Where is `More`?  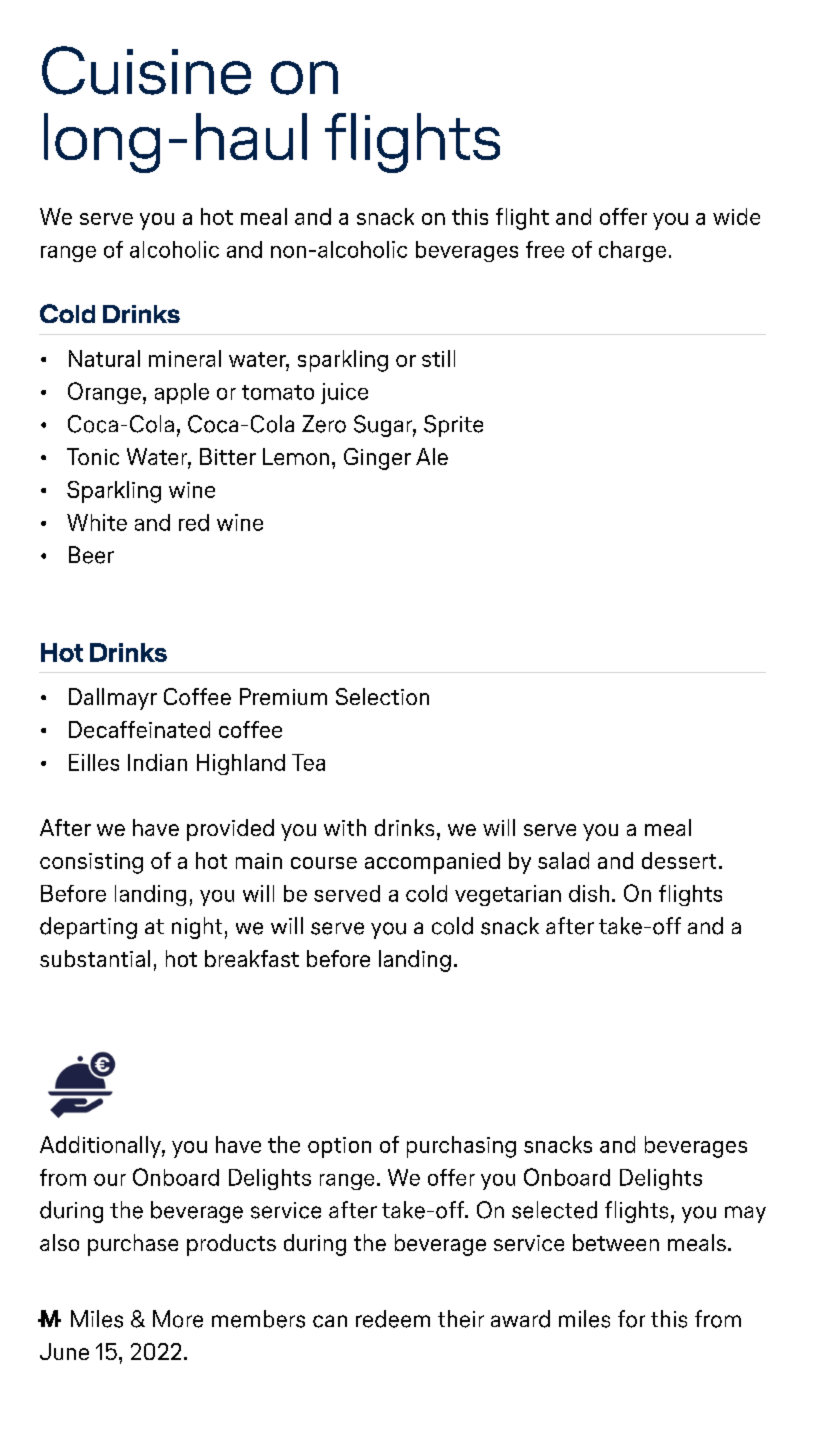 More is located at coordinates (178, 1319).
